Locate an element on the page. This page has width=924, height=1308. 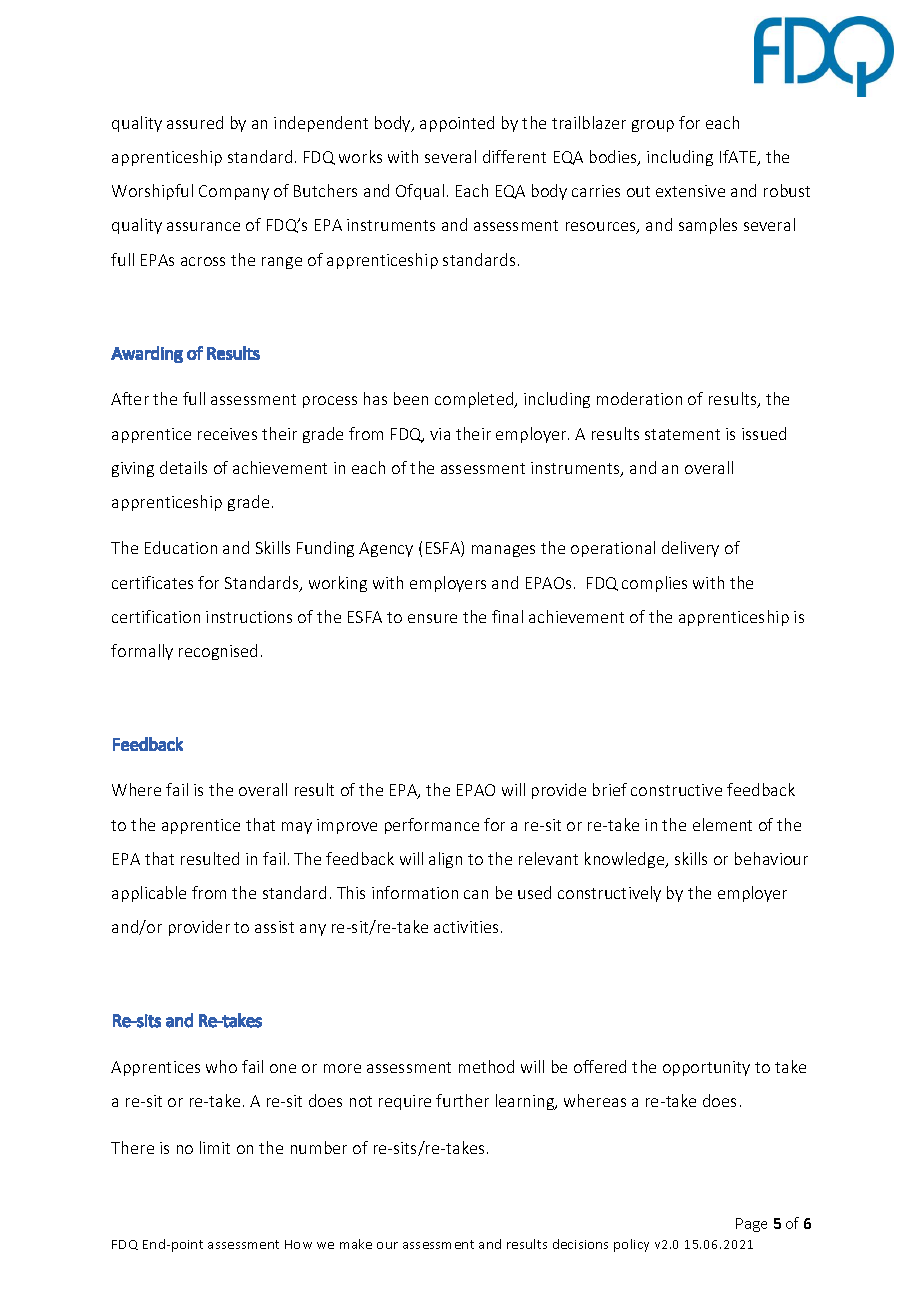
extensive is located at coordinates (690, 191).
